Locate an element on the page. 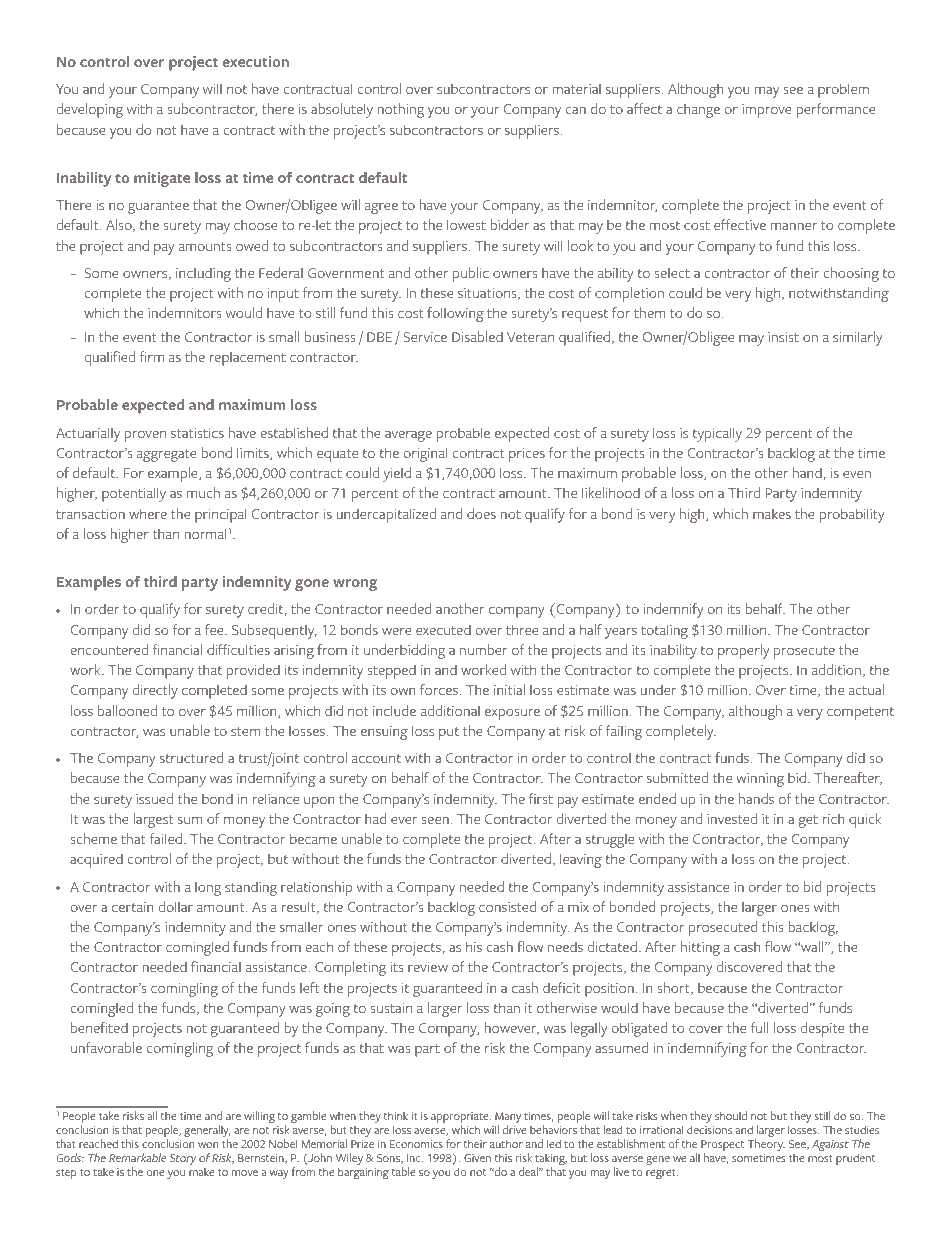 This document has width=952, height=1233. original is located at coordinates (425, 454).
